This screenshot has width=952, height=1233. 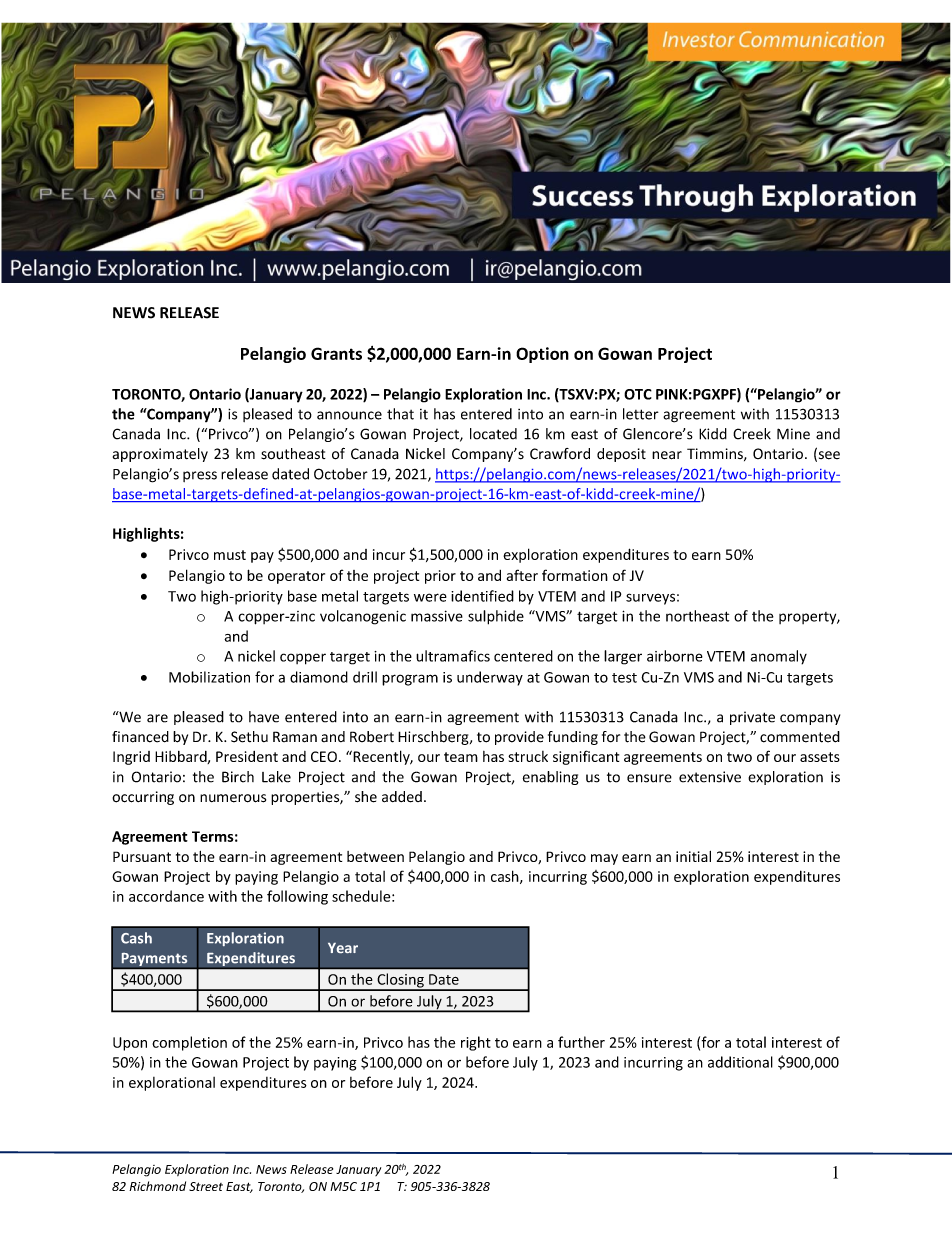 What do you see at coordinates (166, 896) in the screenshot?
I see `accordance` at bounding box center [166, 896].
